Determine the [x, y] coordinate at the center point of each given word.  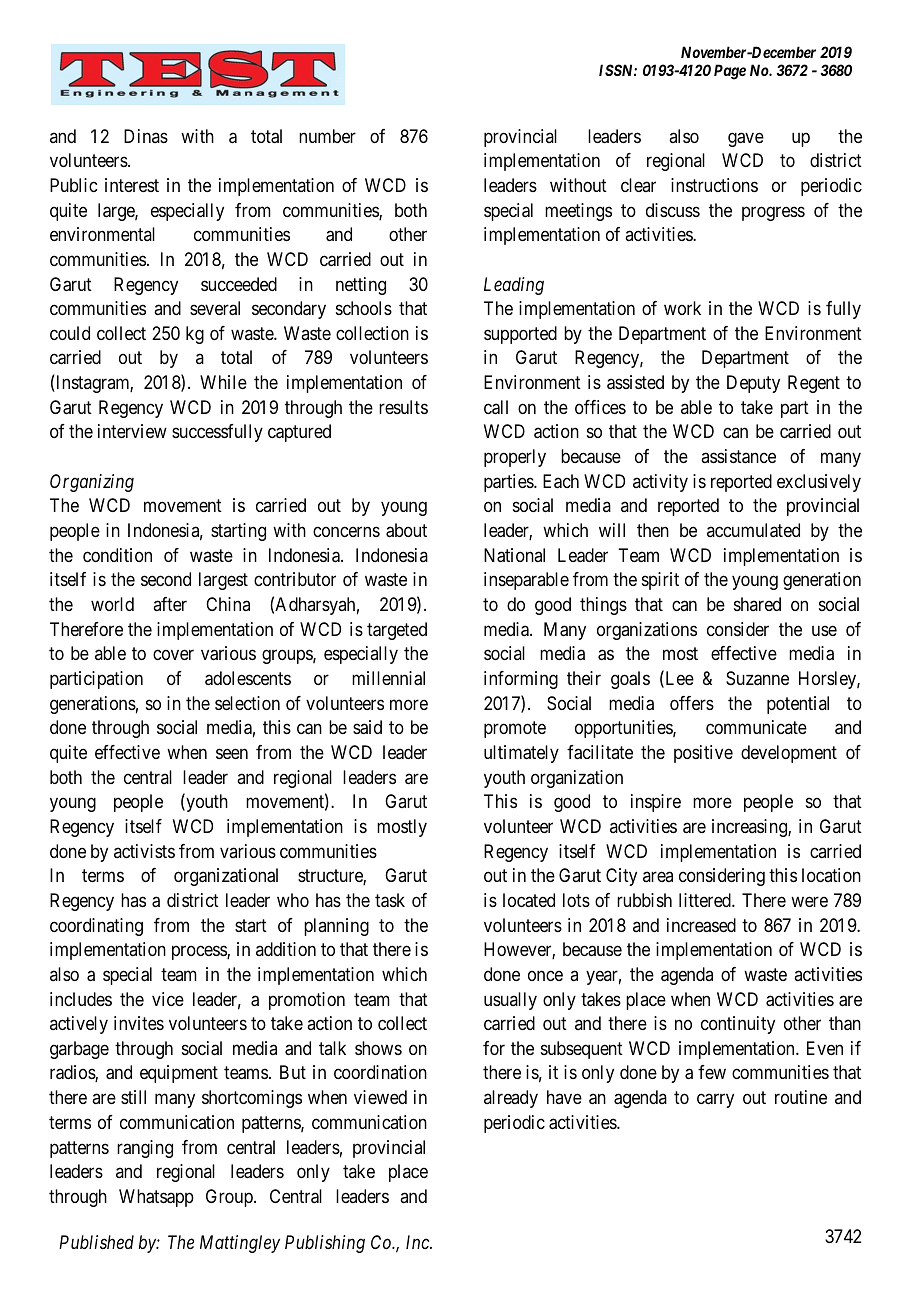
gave [746, 139]
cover [173, 655]
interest [132, 185]
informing [521, 680]
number [327, 136]
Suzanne [757, 678]
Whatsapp [156, 1198]
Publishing [325, 1244]
